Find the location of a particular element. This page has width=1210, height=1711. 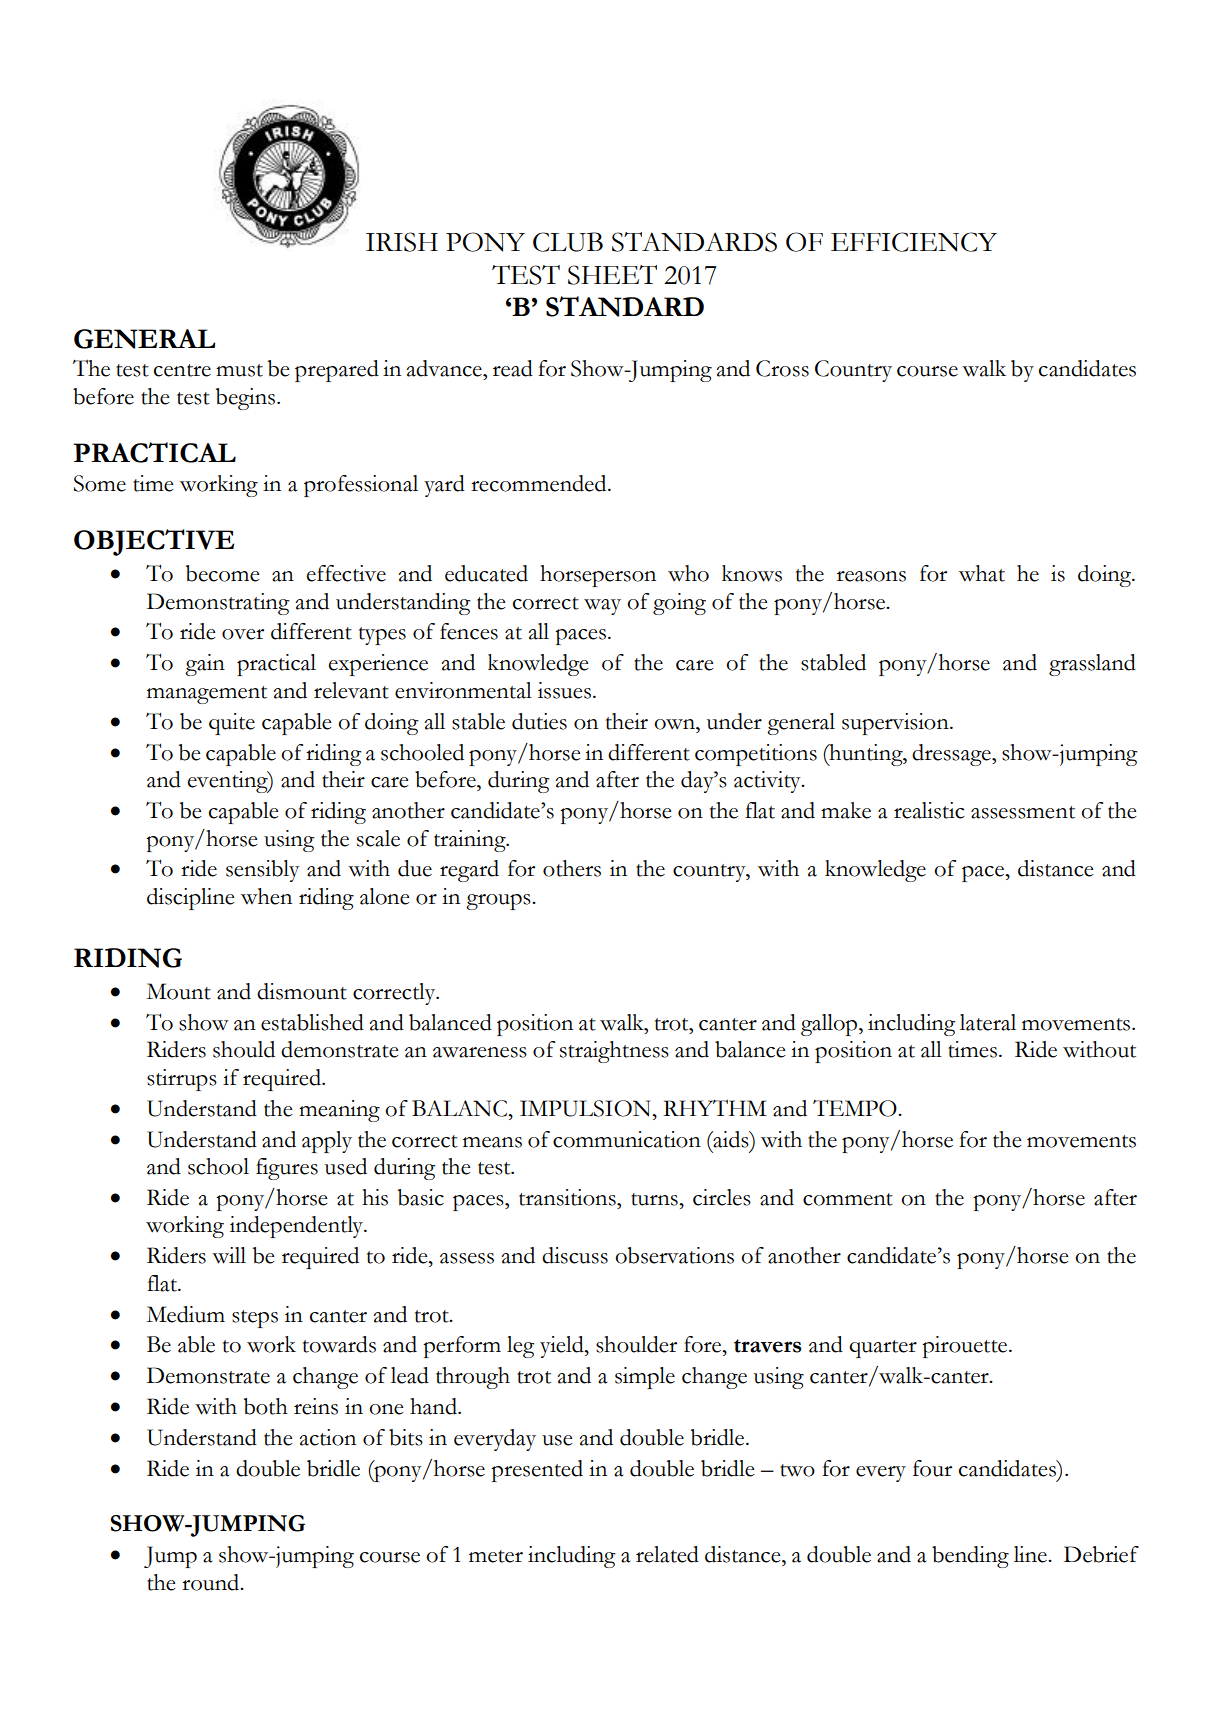

round is located at coordinates (212, 1582).
